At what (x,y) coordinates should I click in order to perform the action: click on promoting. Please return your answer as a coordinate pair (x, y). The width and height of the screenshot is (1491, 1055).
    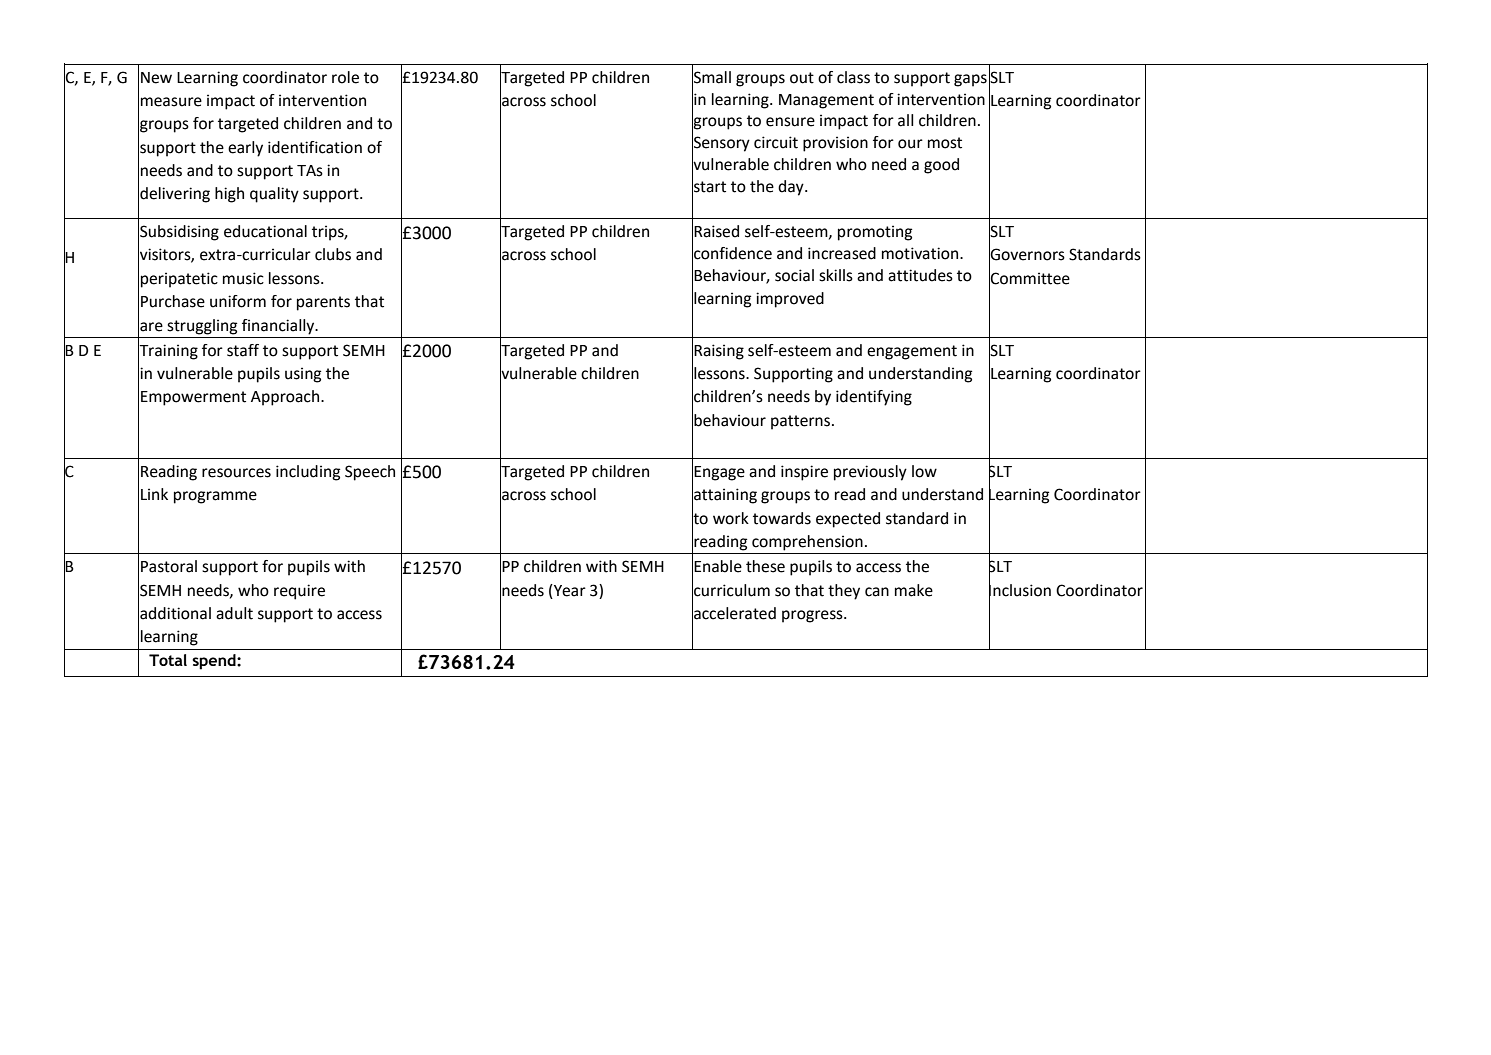
    Looking at the image, I should click on (875, 233).
